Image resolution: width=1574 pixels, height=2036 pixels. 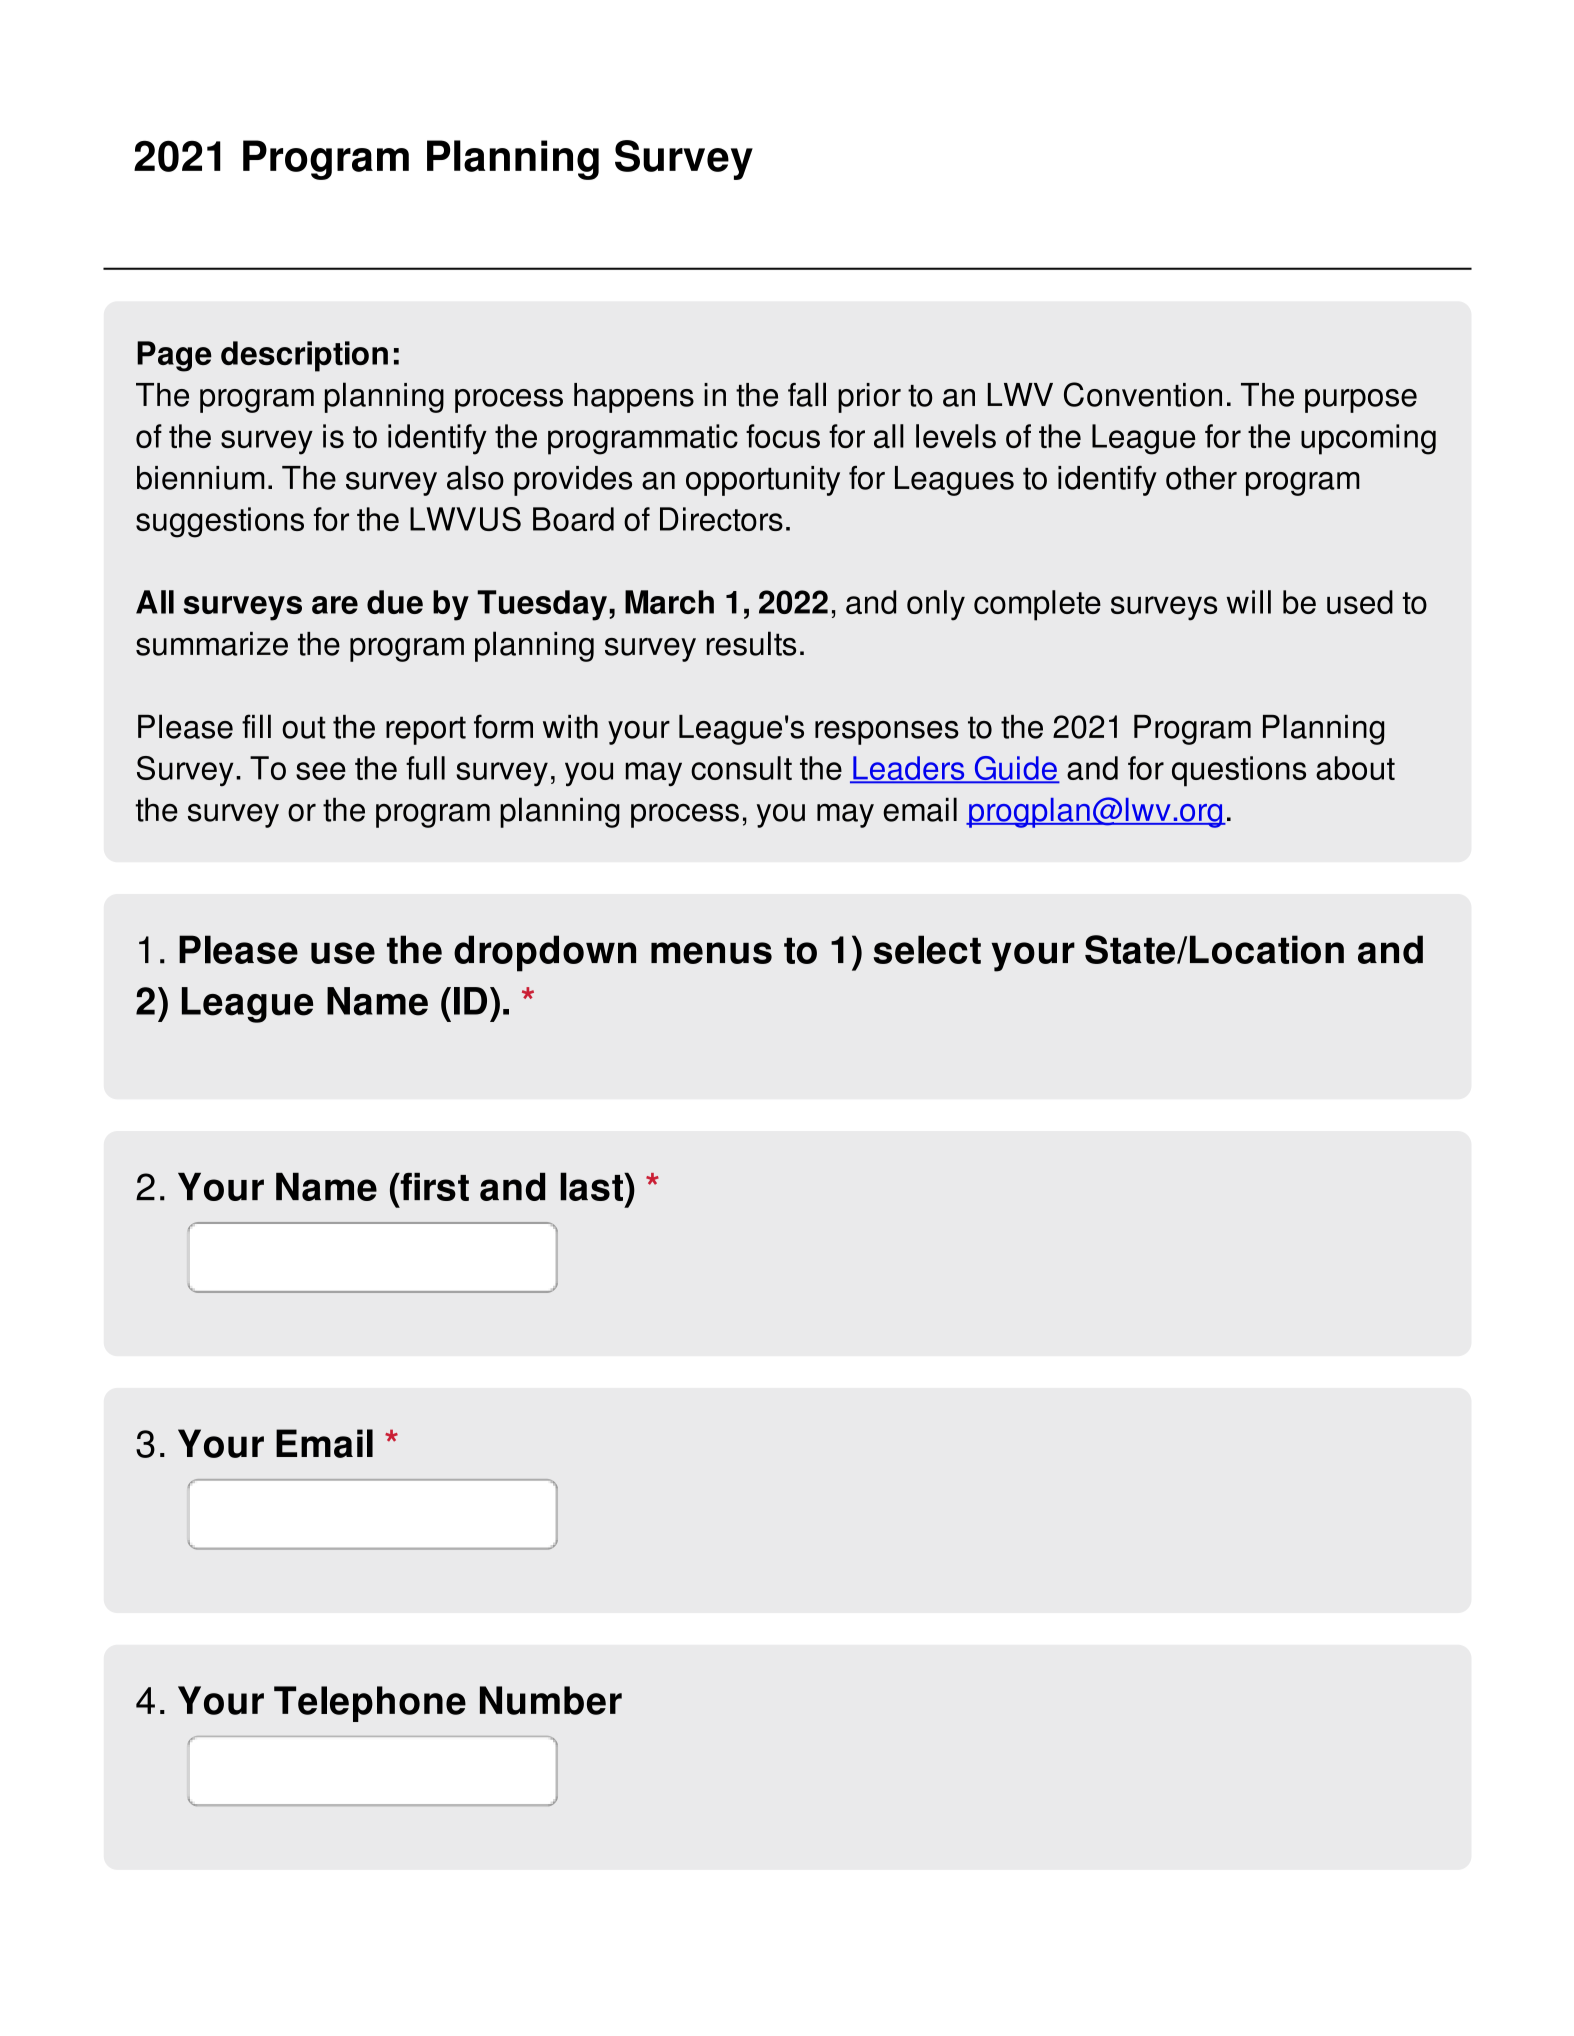 I want to click on select, so click(x=927, y=949).
